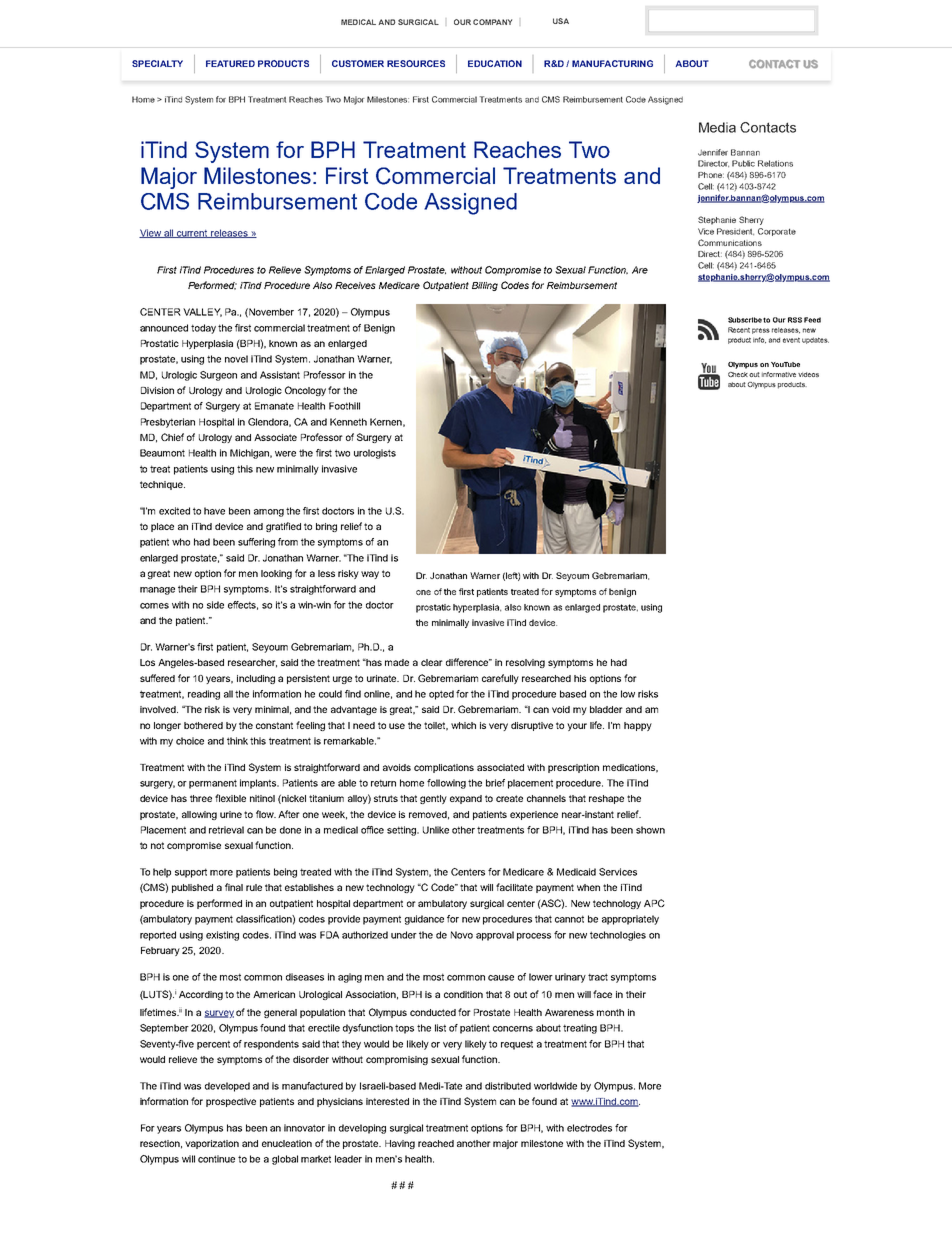 The image size is (952, 1233). What do you see at coordinates (274, 406) in the screenshot?
I see `Emanate` at bounding box center [274, 406].
